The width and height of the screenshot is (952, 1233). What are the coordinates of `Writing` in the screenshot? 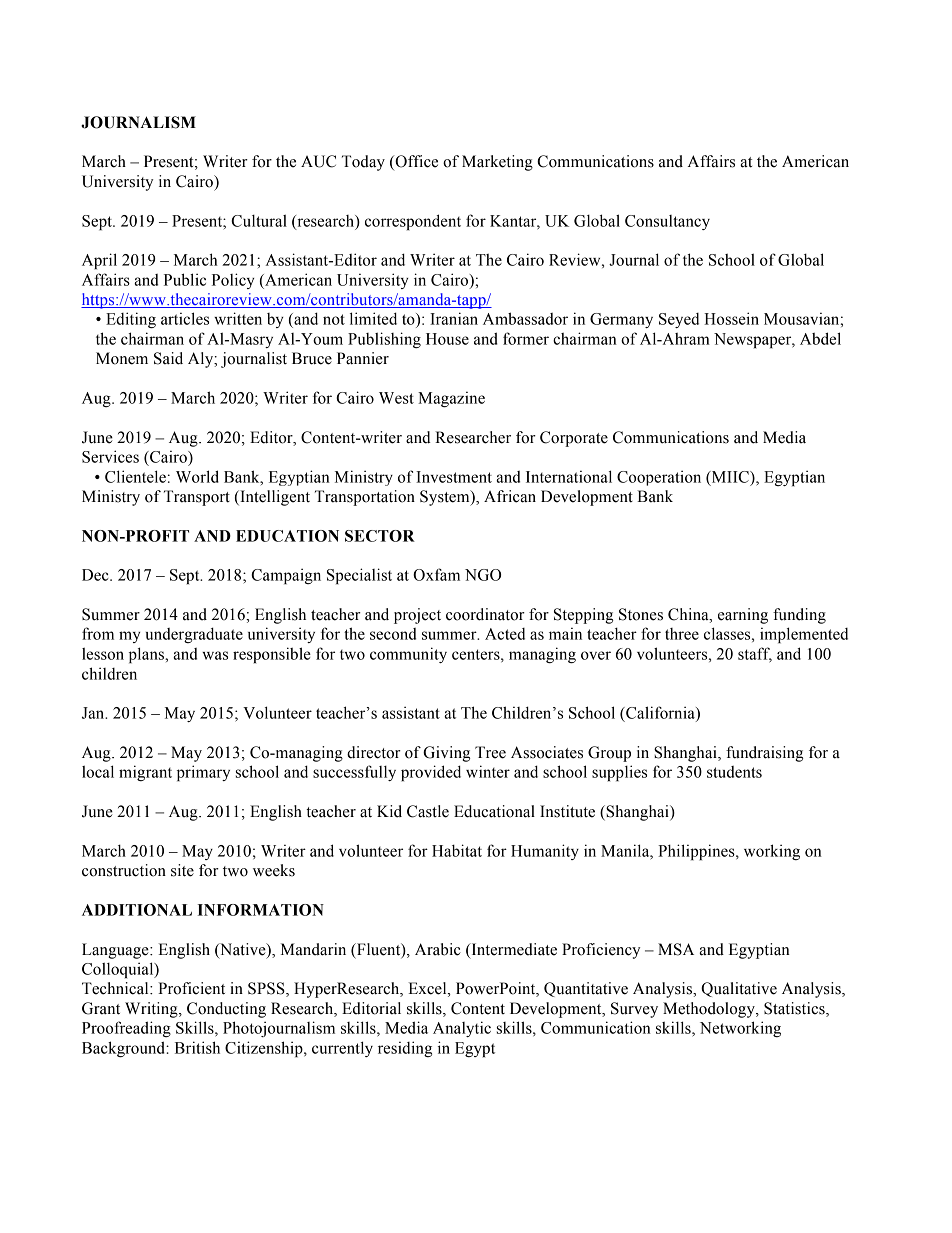 It's located at (152, 1010).
